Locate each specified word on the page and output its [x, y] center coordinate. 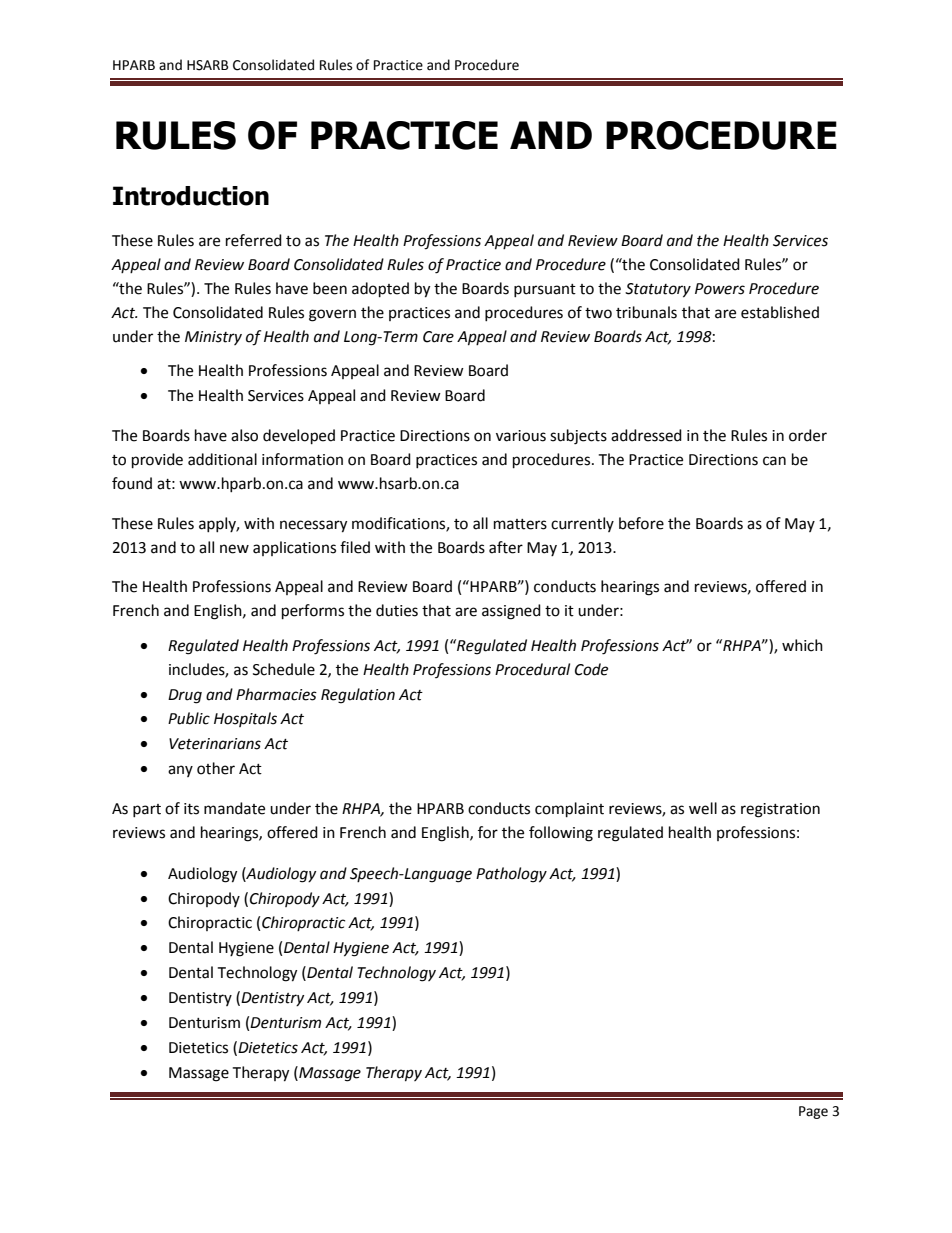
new [234, 549]
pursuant [545, 290]
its [191, 809]
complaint [569, 810]
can [774, 461]
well [703, 808]
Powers [720, 289]
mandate [234, 808]
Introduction [191, 196]
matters [520, 524]
